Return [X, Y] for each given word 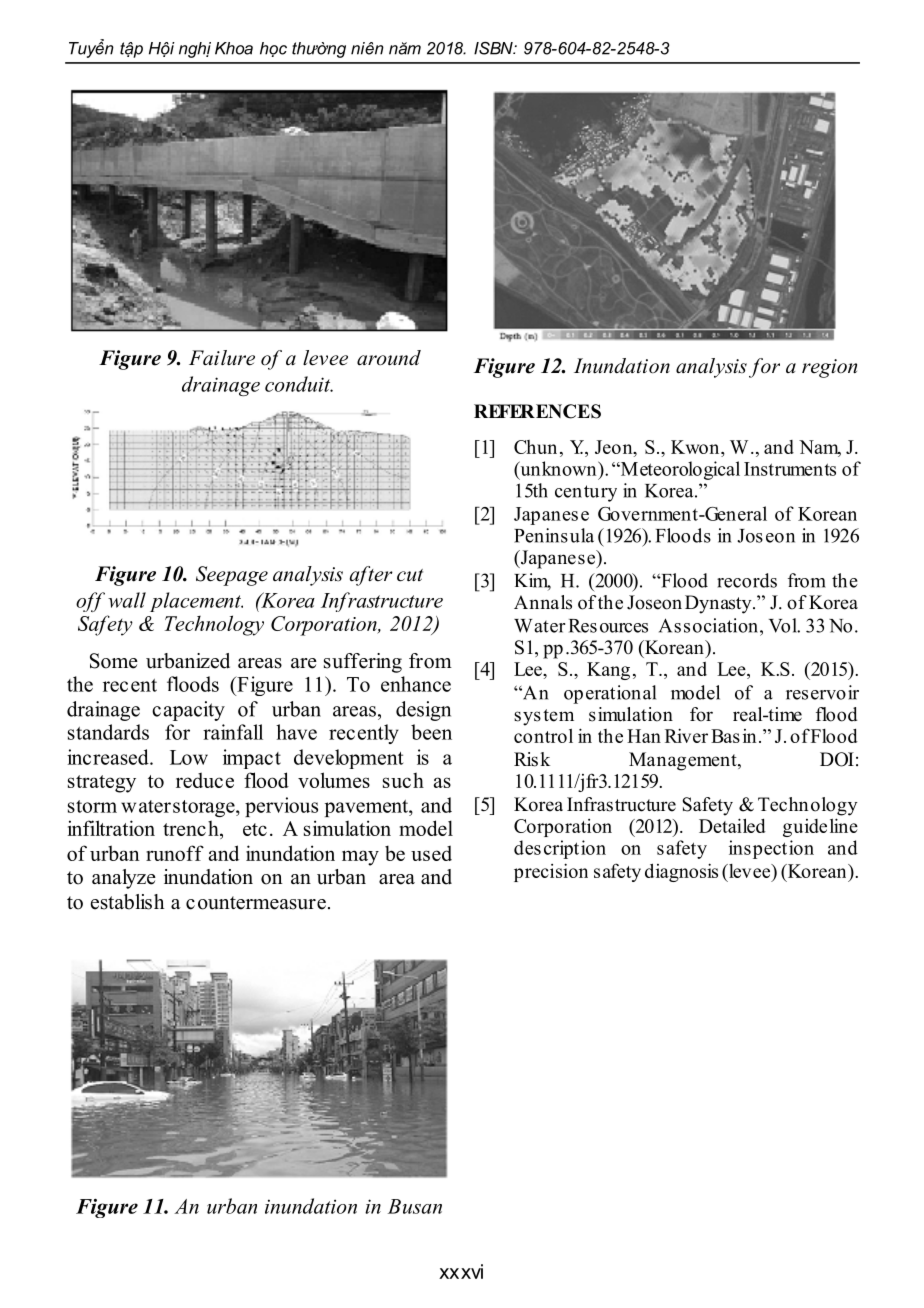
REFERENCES [537, 411]
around [389, 358]
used [431, 853]
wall [127, 600]
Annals [543, 602]
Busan [415, 1206]
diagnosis [681, 872]
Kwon [696, 447]
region [829, 368]
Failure [222, 358]
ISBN [494, 48]
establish [127, 902]
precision [551, 872]
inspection [771, 849]
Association [708, 625]
